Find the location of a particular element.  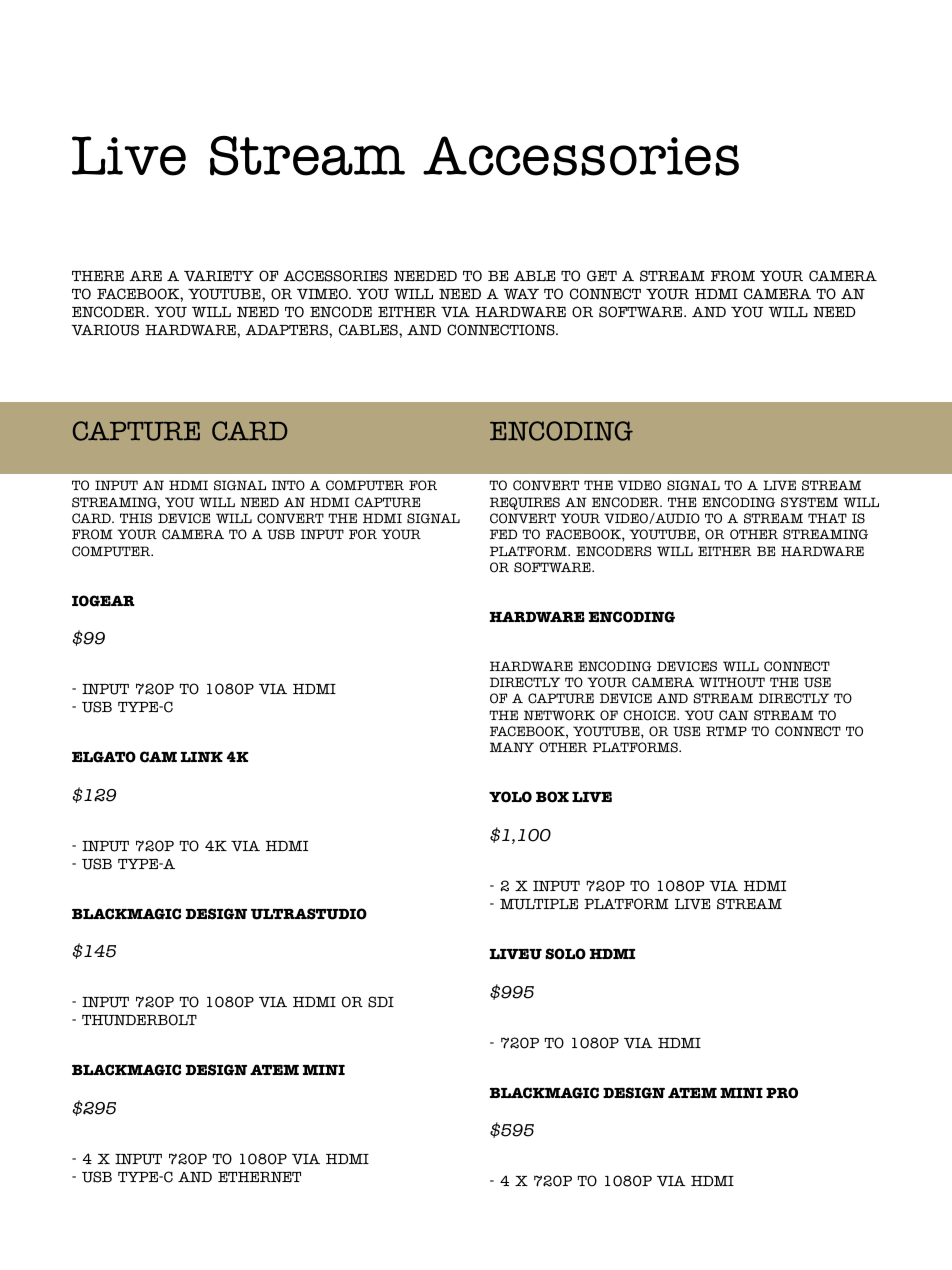

ETHERNET is located at coordinates (259, 1177).
